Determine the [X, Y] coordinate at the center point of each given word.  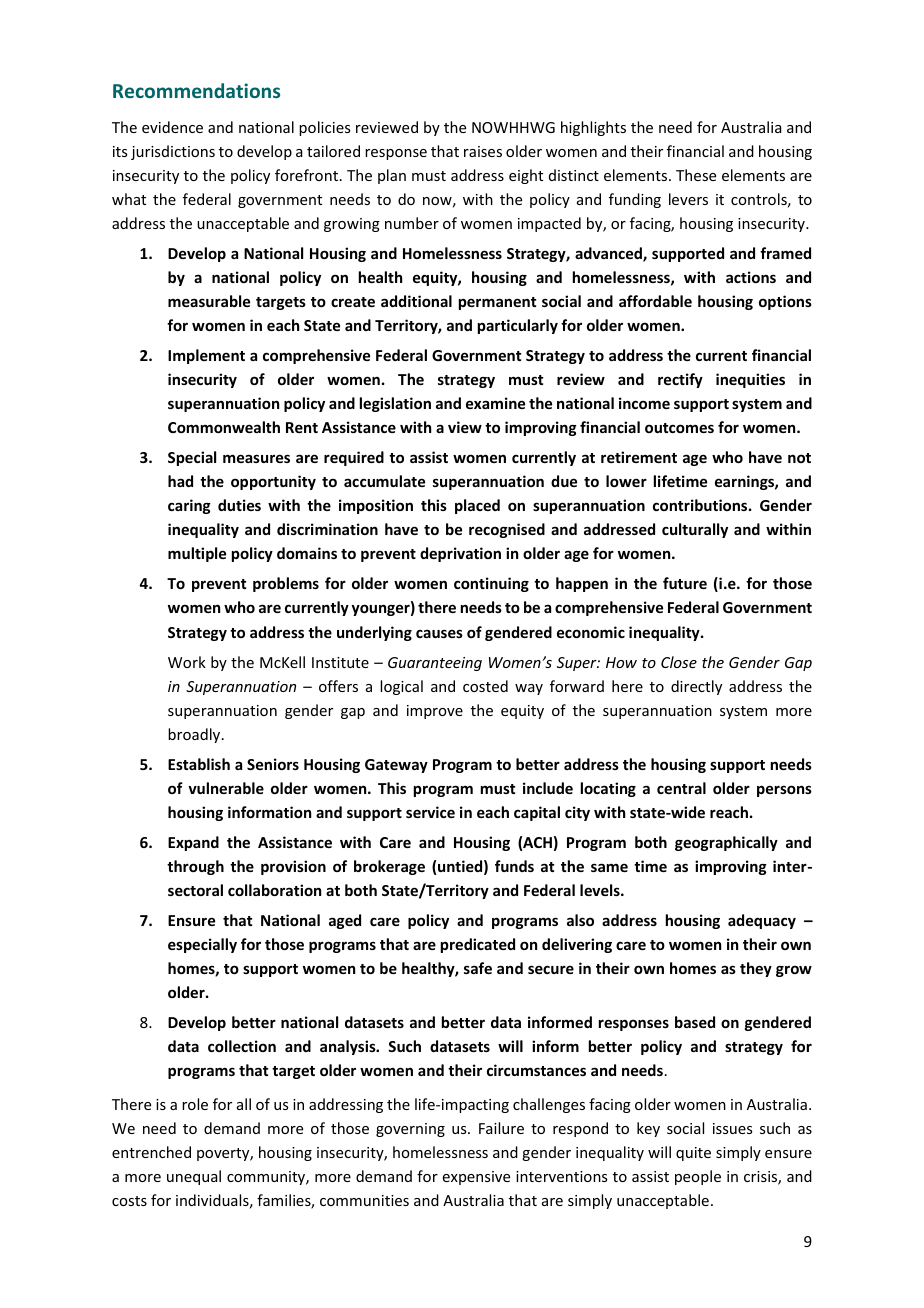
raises [483, 151]
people [698, 1177]
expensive [476, 1178]
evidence [172, 127]
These [696, 175]
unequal [194, 1177]
